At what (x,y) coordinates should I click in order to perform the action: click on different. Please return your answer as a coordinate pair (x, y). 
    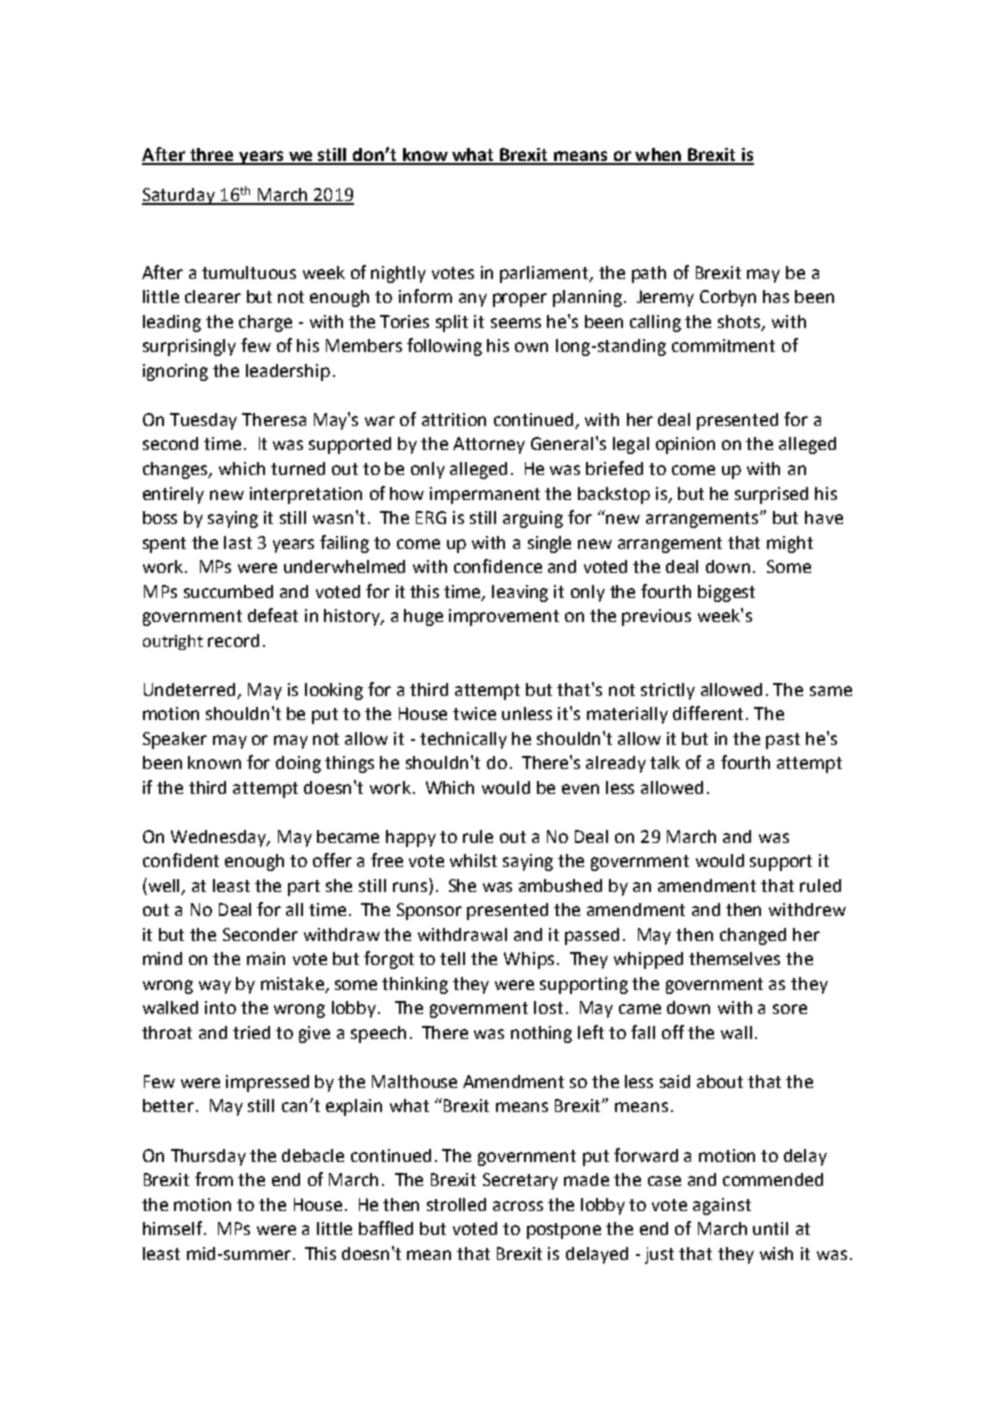
    Looking at the image, I should click on (710, 713).
